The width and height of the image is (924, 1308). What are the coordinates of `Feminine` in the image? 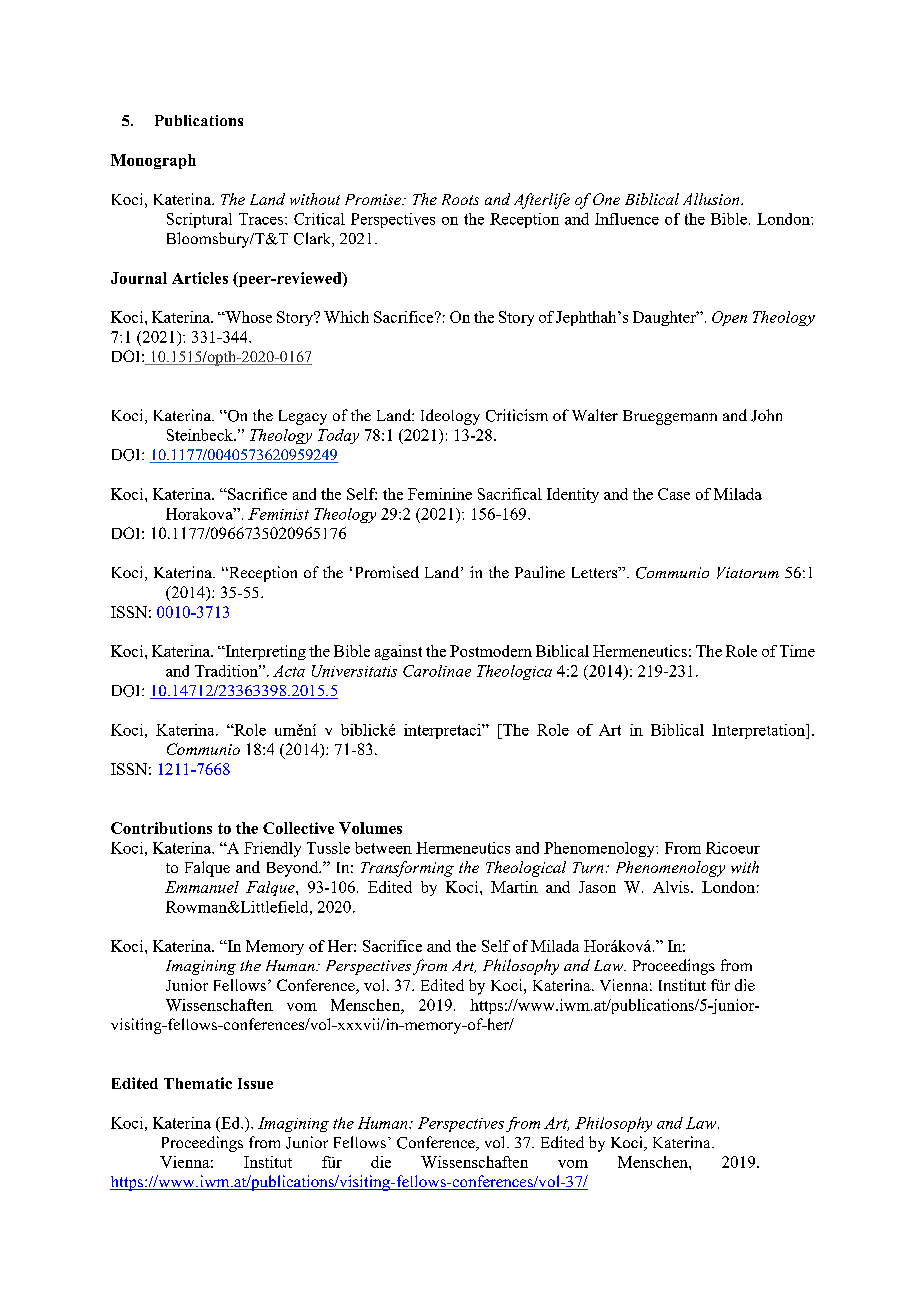 It's located at (440, 494).
